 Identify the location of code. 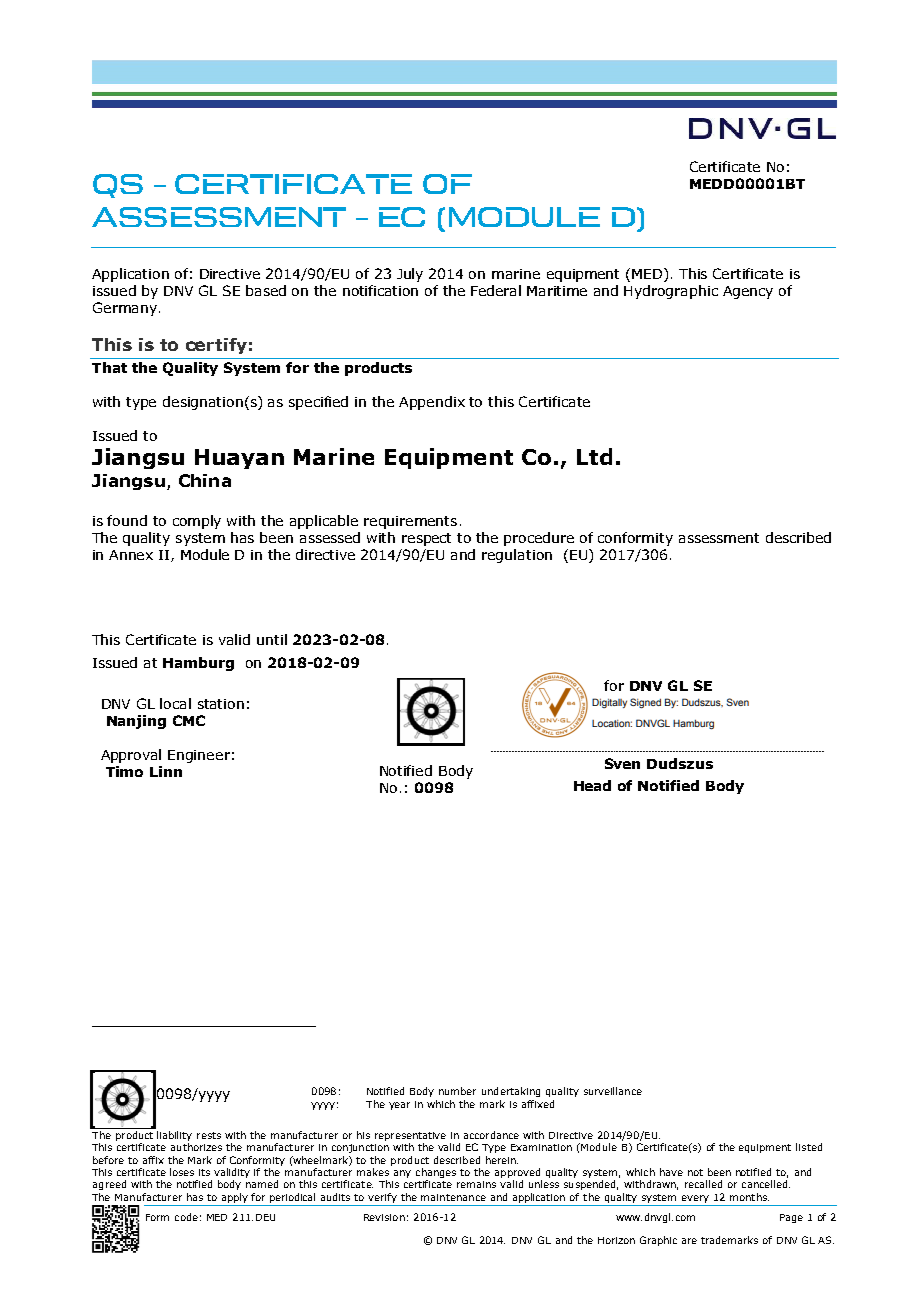
(186, 1217).
